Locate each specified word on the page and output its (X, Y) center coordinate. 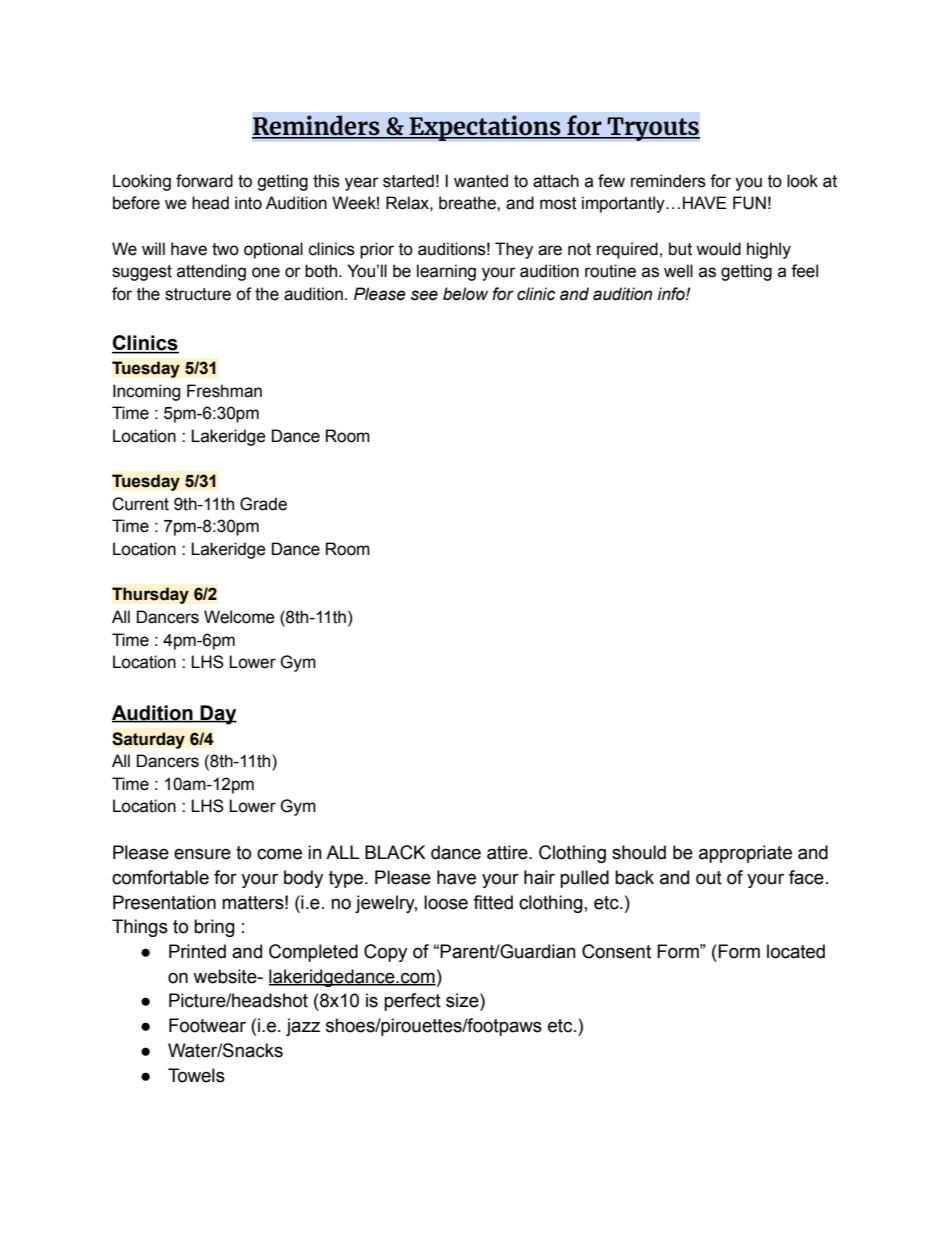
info (672, 294)
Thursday (150, 595)
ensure (202, 854)
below (465, 294)
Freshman (224, 391)
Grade (263, 504)
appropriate (745, 854)
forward (204, 181)
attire (508, 852)
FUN (749, 203)
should (639, 852)
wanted (481, 181)
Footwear (207, 1025)
